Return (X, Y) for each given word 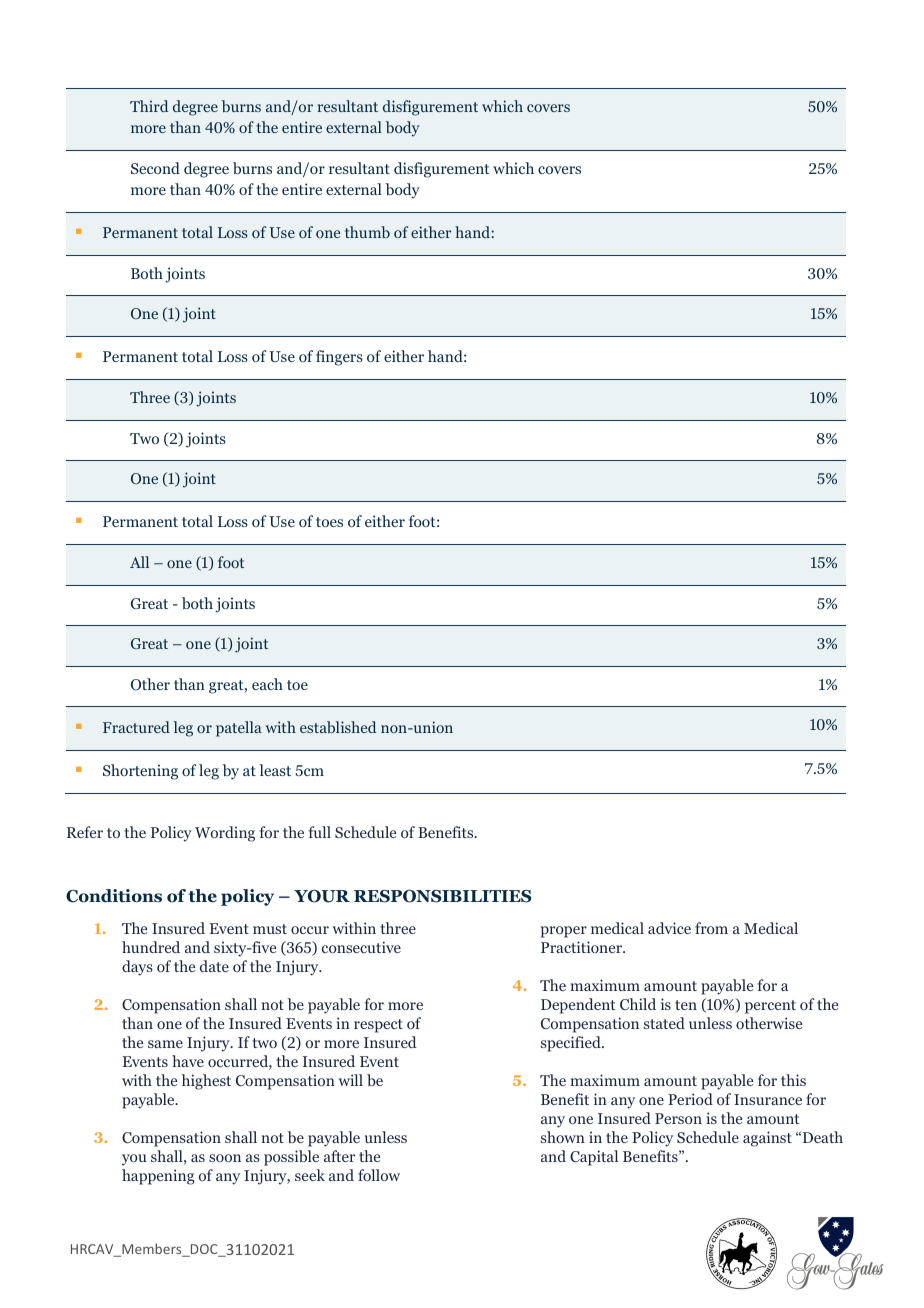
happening (158, 1177)
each (267, 684)
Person (678, 1118)
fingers (339, 358)
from (711, 928)
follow (379, 1175)
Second (155, 168)
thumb (367, 232)
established (338, 727)
